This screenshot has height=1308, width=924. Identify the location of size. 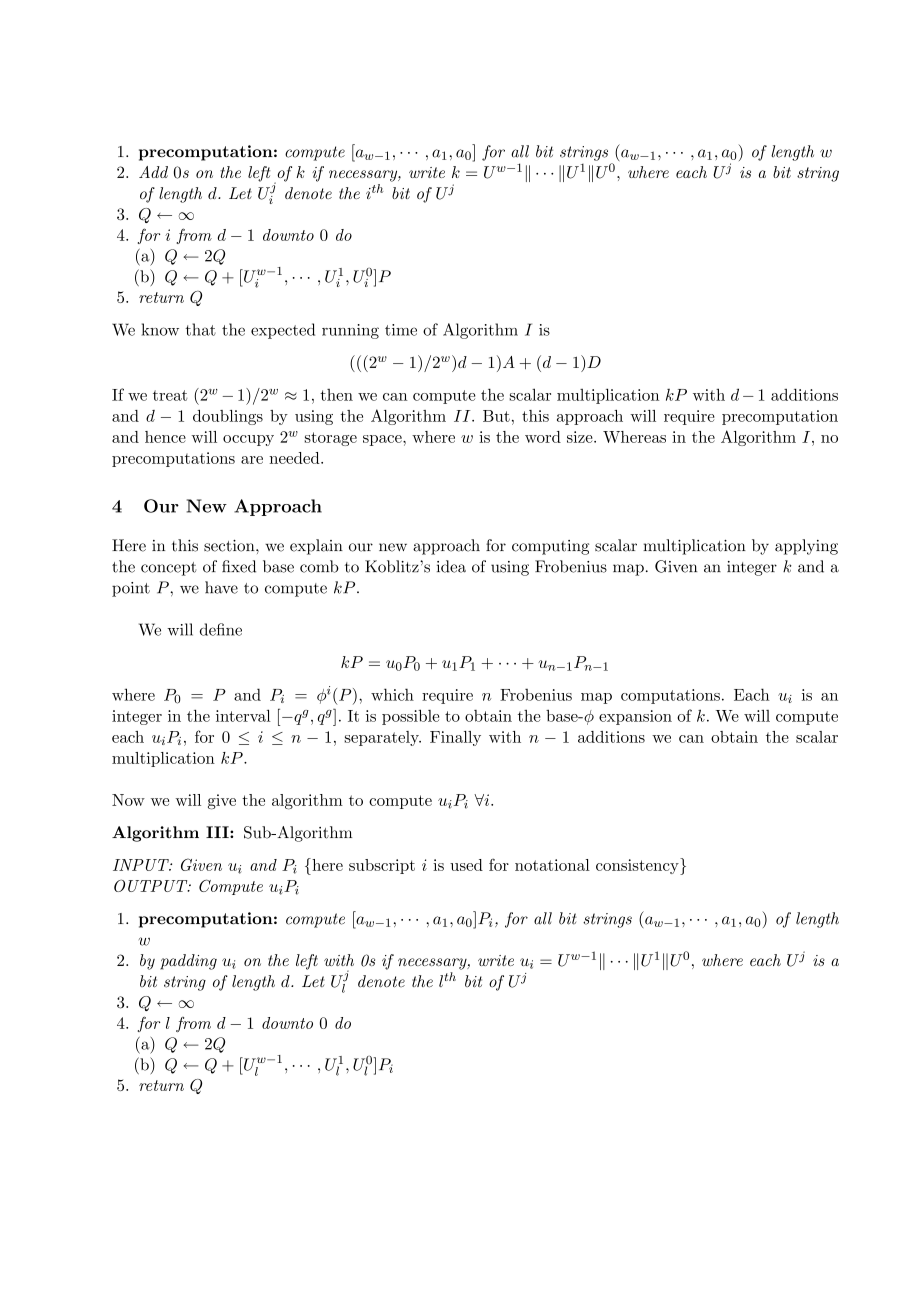
(581, 437).
